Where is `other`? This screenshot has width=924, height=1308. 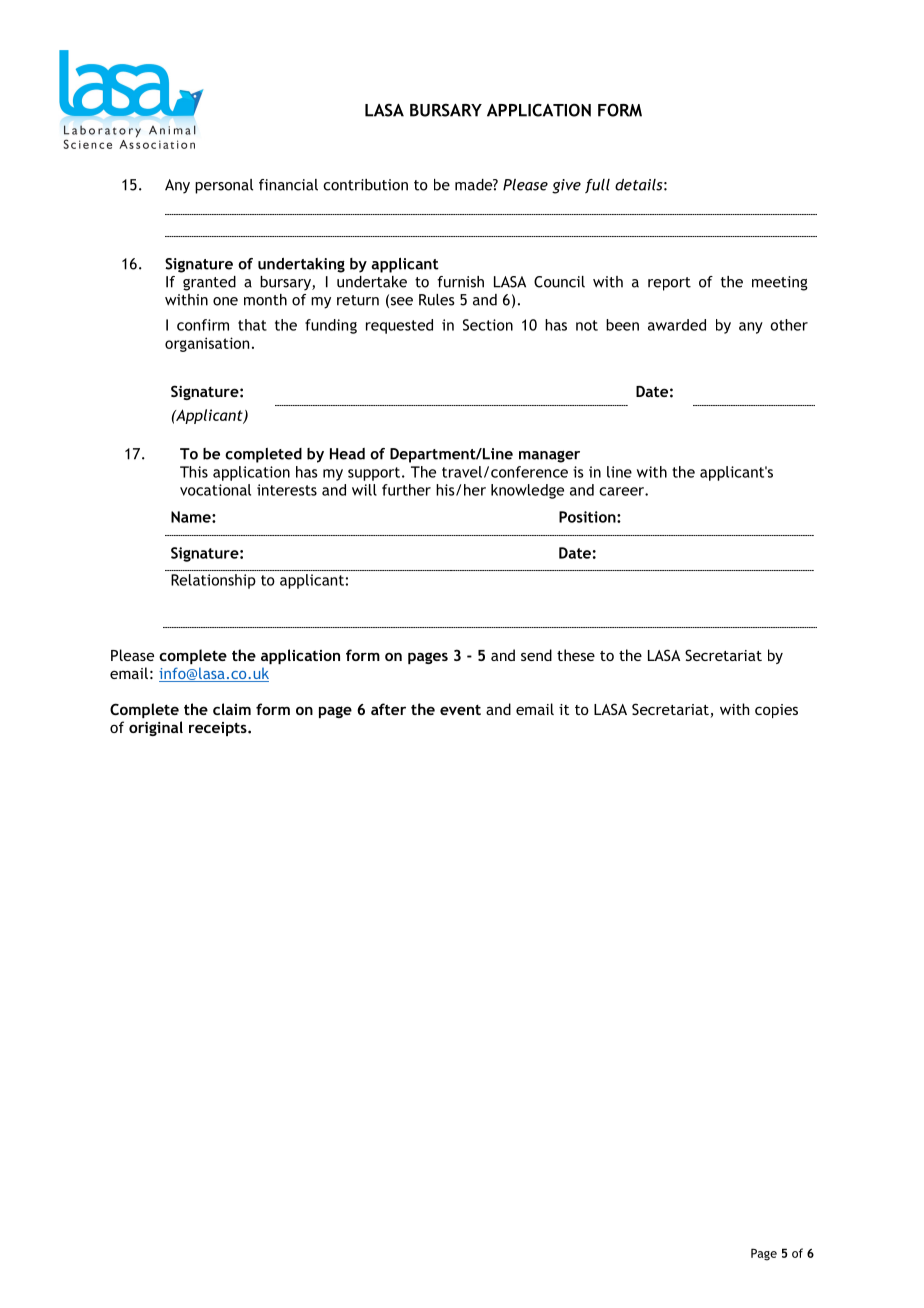 other is located at coordinates (789, 325).
